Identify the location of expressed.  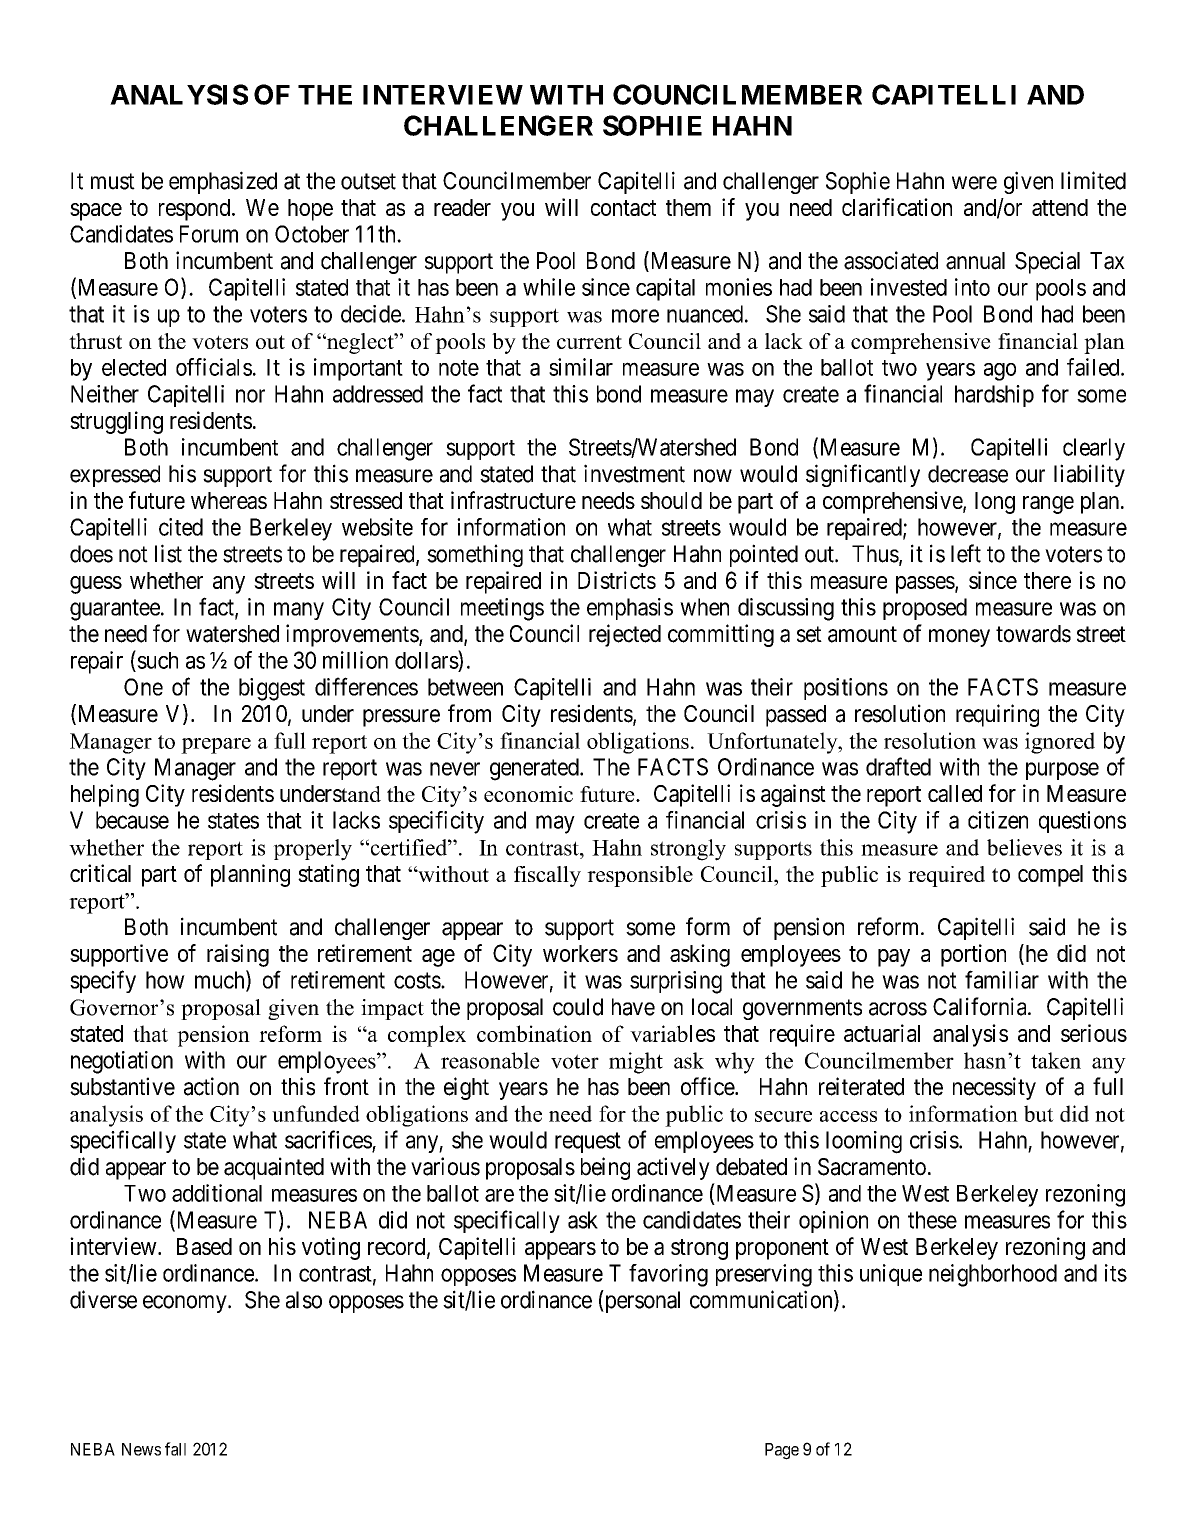
(115, 476).
